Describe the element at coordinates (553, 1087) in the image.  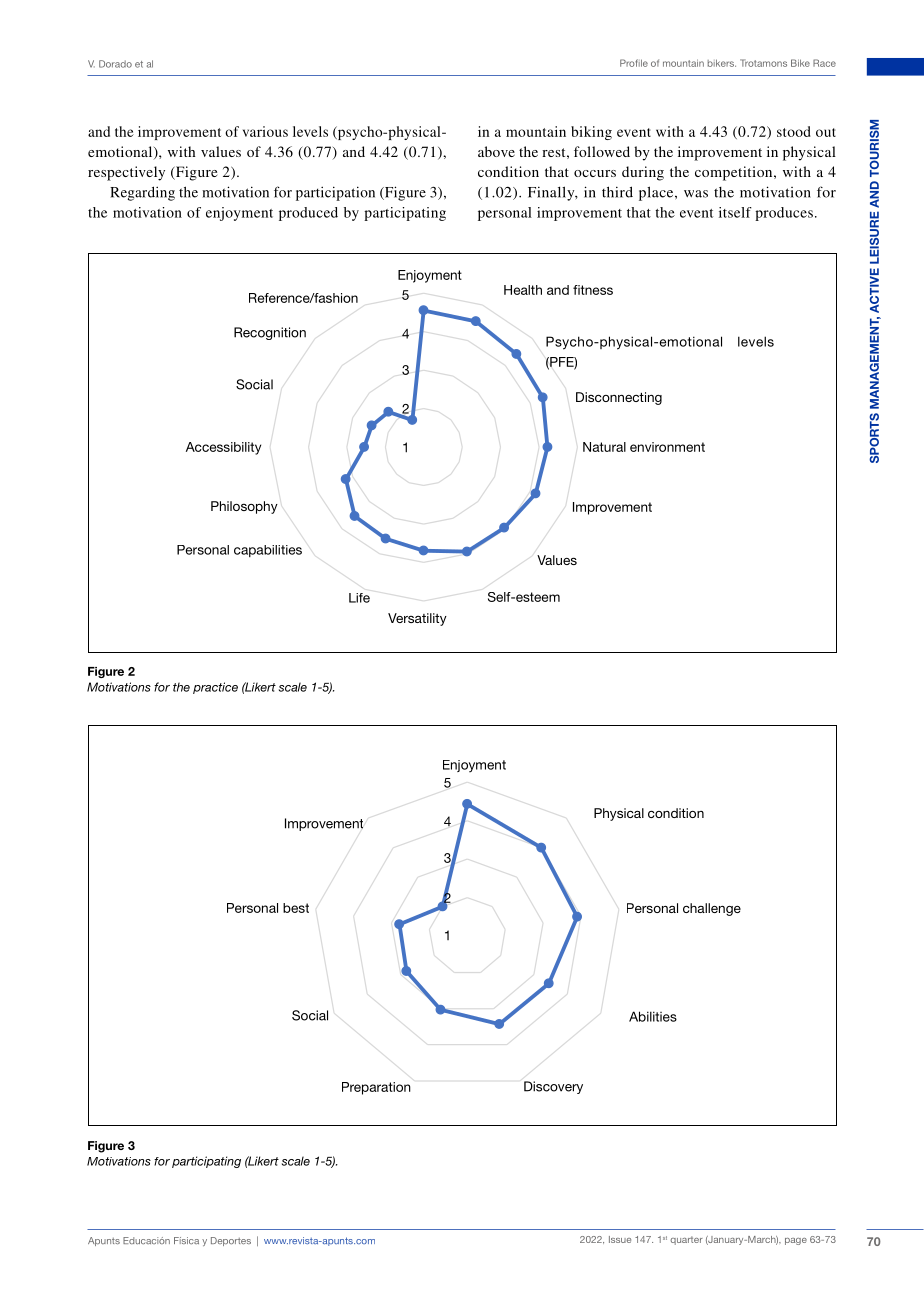
I see `Discovery` at that location.
